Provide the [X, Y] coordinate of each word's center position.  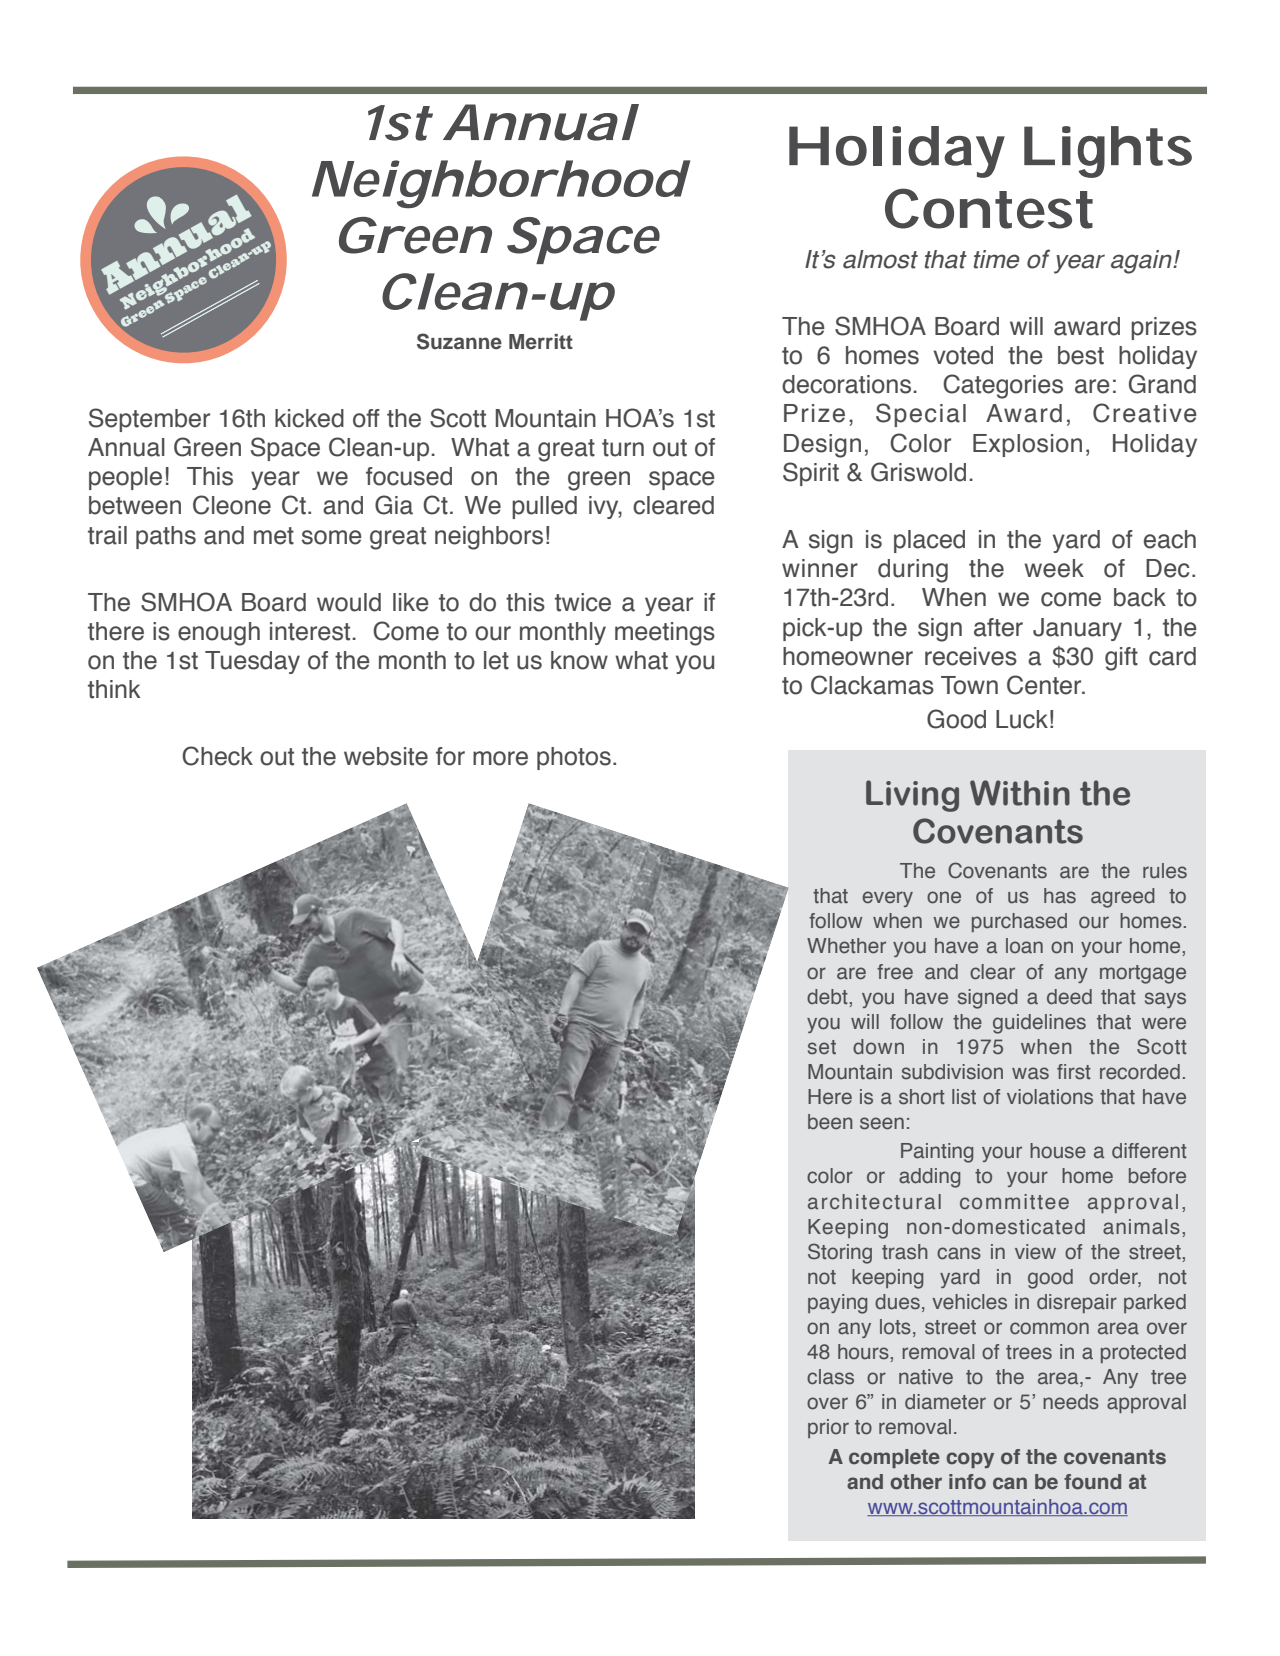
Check [217, 756]
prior [828, 1428]
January [1077, 629]
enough [219, 634]
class [830, 1377]
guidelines [1039, 1024]
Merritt [541, 342]
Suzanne [459, 341]
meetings [665, 634]
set [822, 1047]
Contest [989, 208]
